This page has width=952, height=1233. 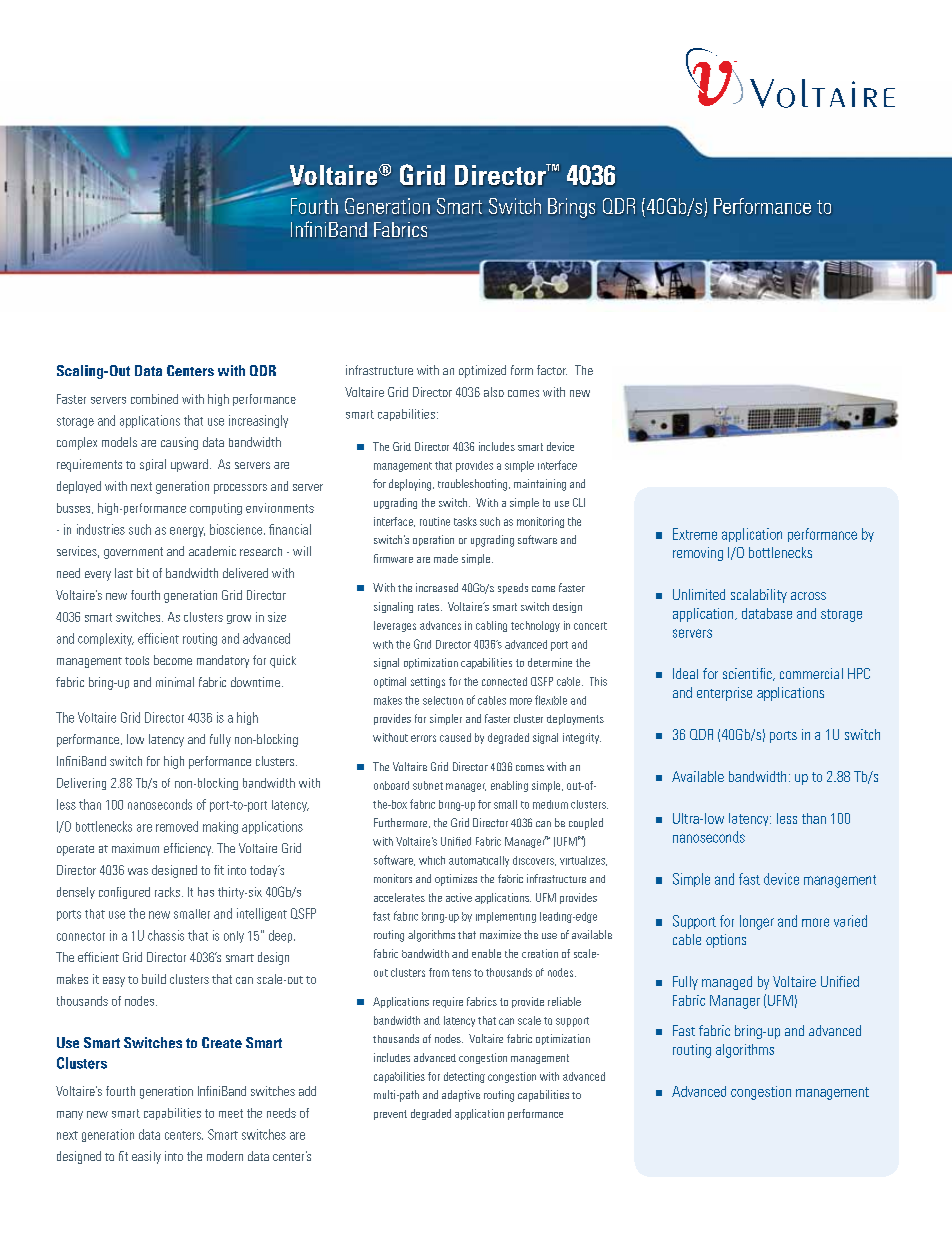 What do you see at coordinates (440, 625) in the page?
I see `advances` at bounding box center [440, 625].
